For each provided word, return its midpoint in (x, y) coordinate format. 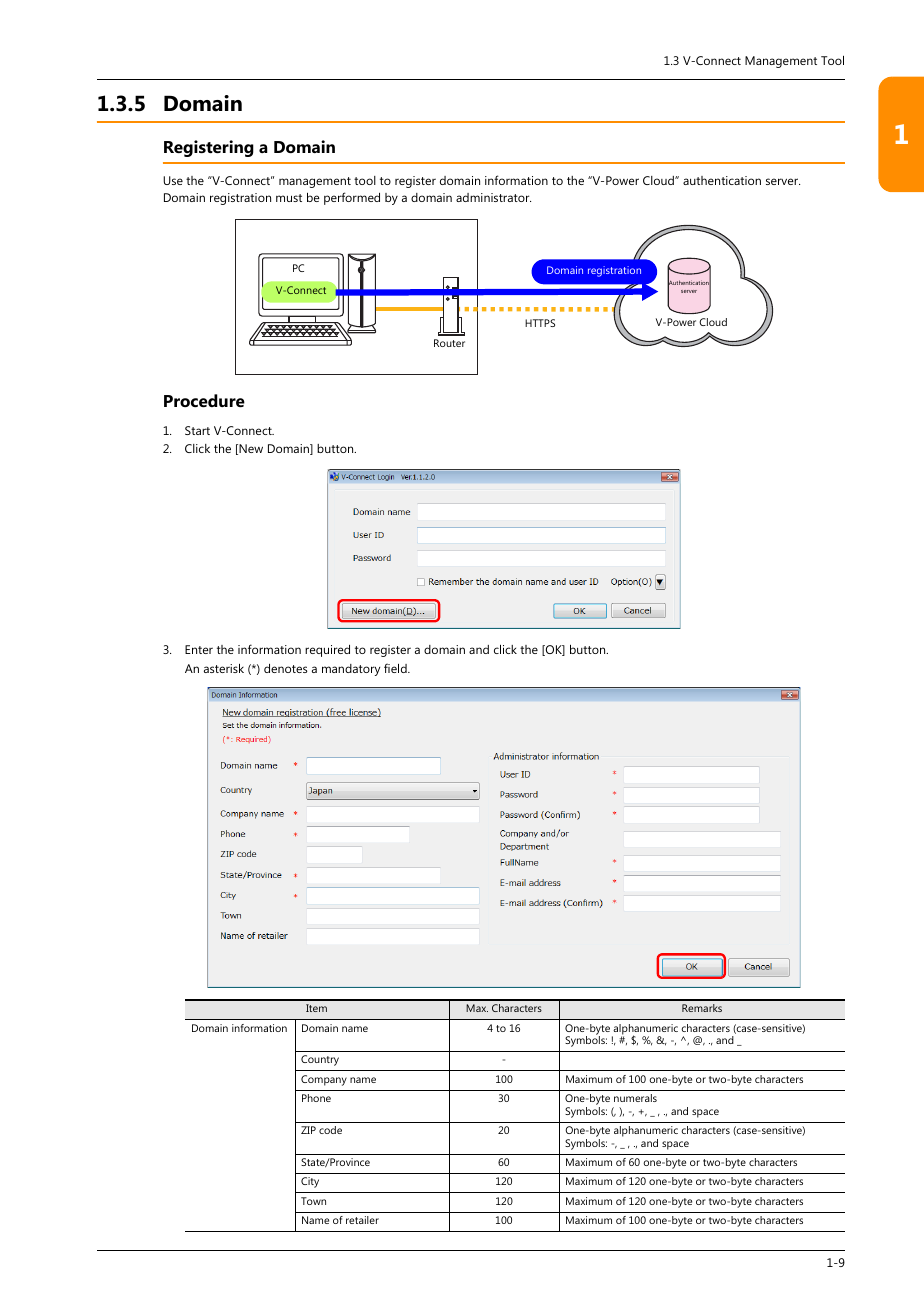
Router (449, 343)
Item (316, 1008)
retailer (362, 1220)
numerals (635, 1098)
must (289, 198)
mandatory (351, 670)
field (396, 668)
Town (313, 1201)
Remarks (702, 1008)
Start (197, 430)
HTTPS (540, 323)
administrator (493, 197)
